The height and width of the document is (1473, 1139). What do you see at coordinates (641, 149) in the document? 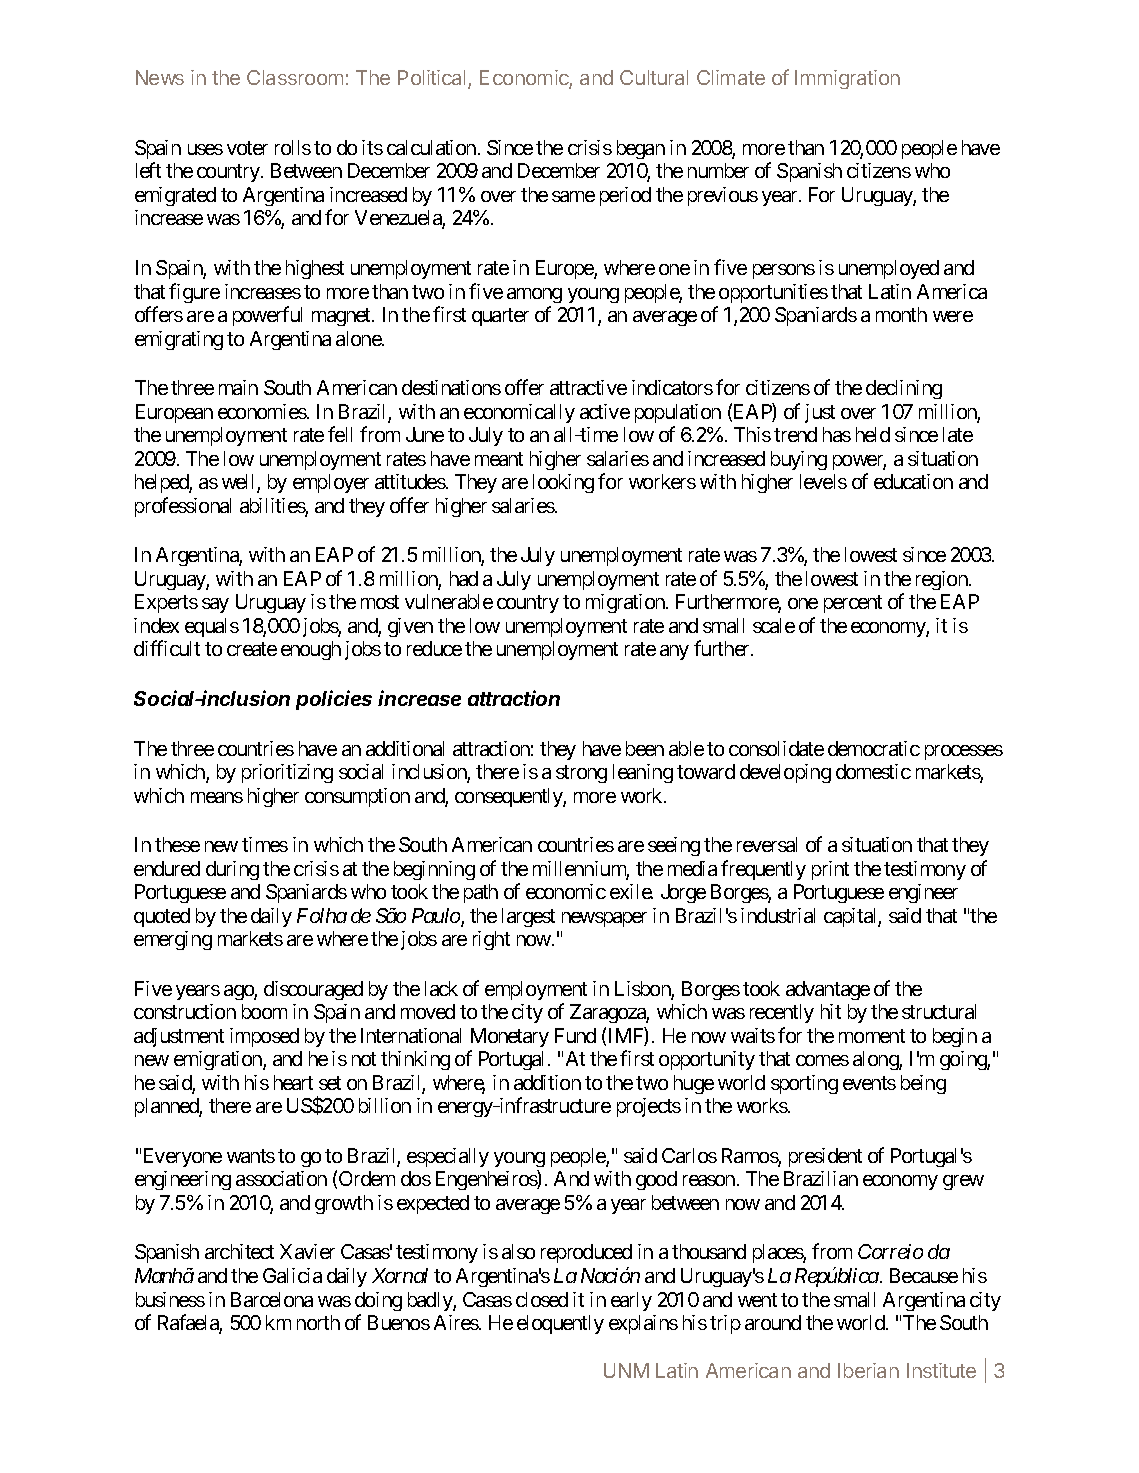
I see `began` at bounding box center [641, 149].
